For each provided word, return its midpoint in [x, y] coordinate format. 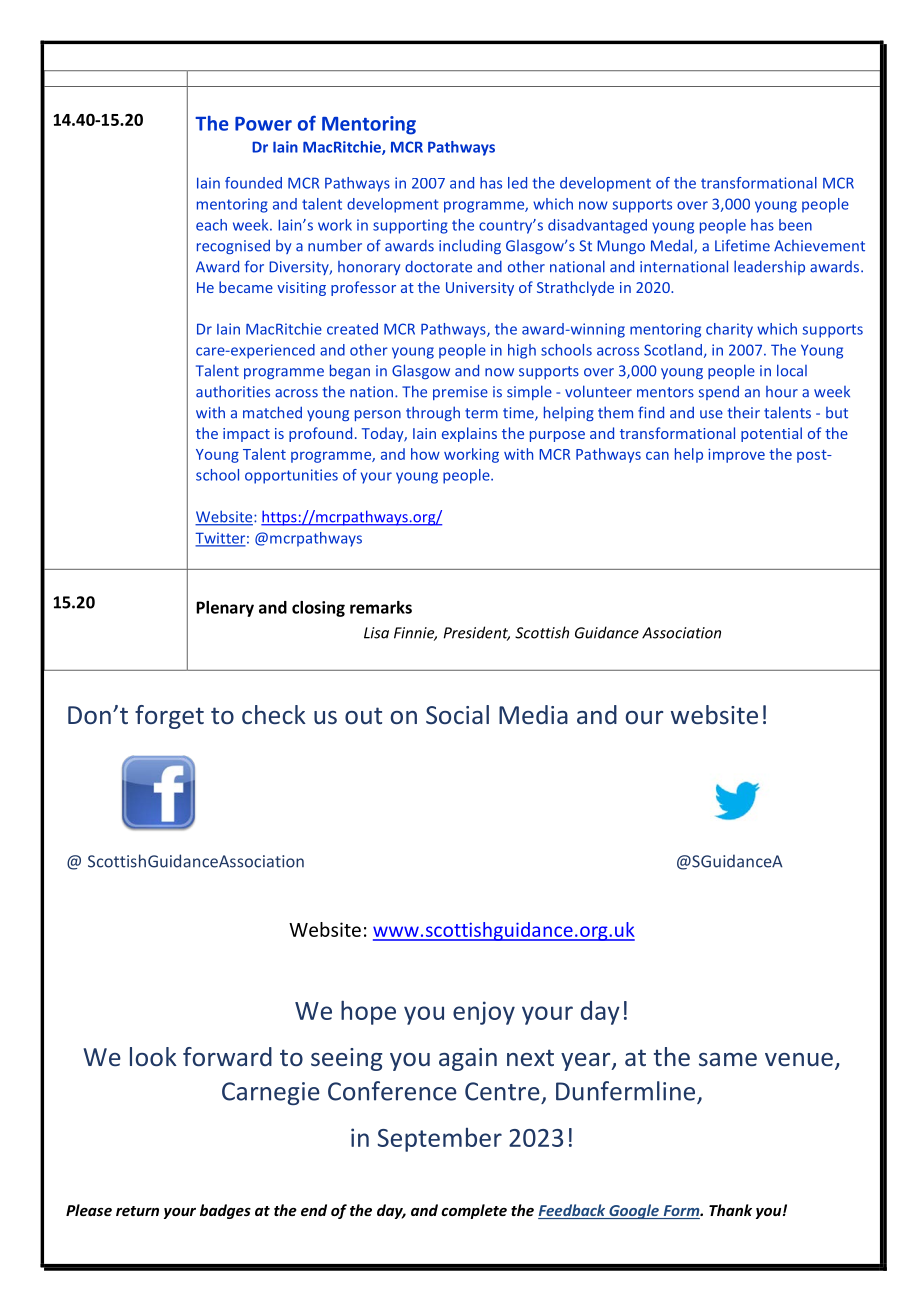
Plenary [225, 609]
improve [736, 455]
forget [169, 717]
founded [253, 183]
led [517, 183]
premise [460, 393]
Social [457, 714]
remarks [381, 607]
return [137, 1211]
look [153, 1056]
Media [533, 714]
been [795, 225]
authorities [233, 391]
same [728, 1059]
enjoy [484, 1013]
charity [729, 330]
